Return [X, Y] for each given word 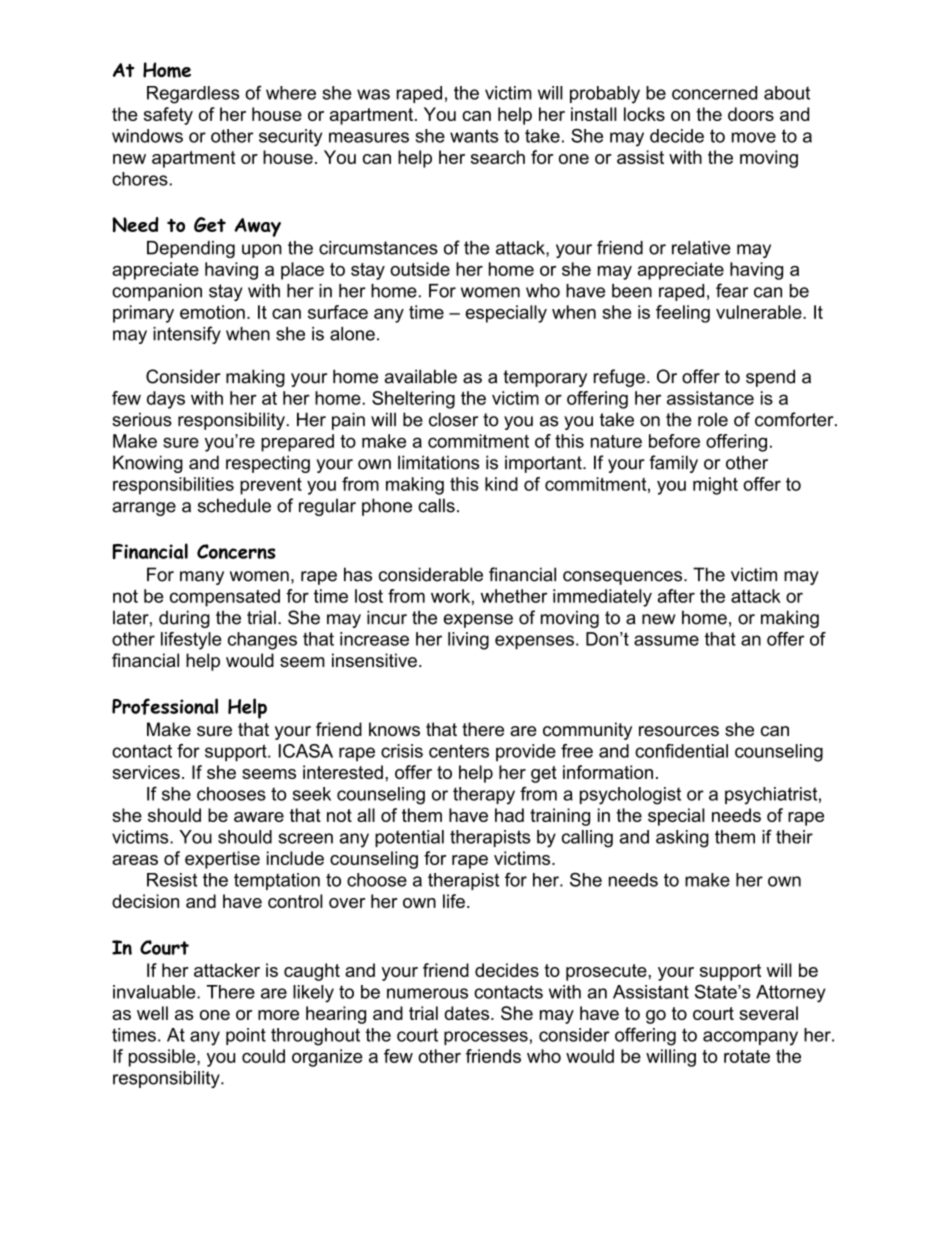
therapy [484, 796]
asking [682, 839]
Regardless [193, 95]
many [202, 578]
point [246, 1036]
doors [751, 114]
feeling [683, 314]
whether [514, 596]
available [421, 376]
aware [259, 817]
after [676, 596]
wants [474, 136]
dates [468, 1013]
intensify [187, 335]
